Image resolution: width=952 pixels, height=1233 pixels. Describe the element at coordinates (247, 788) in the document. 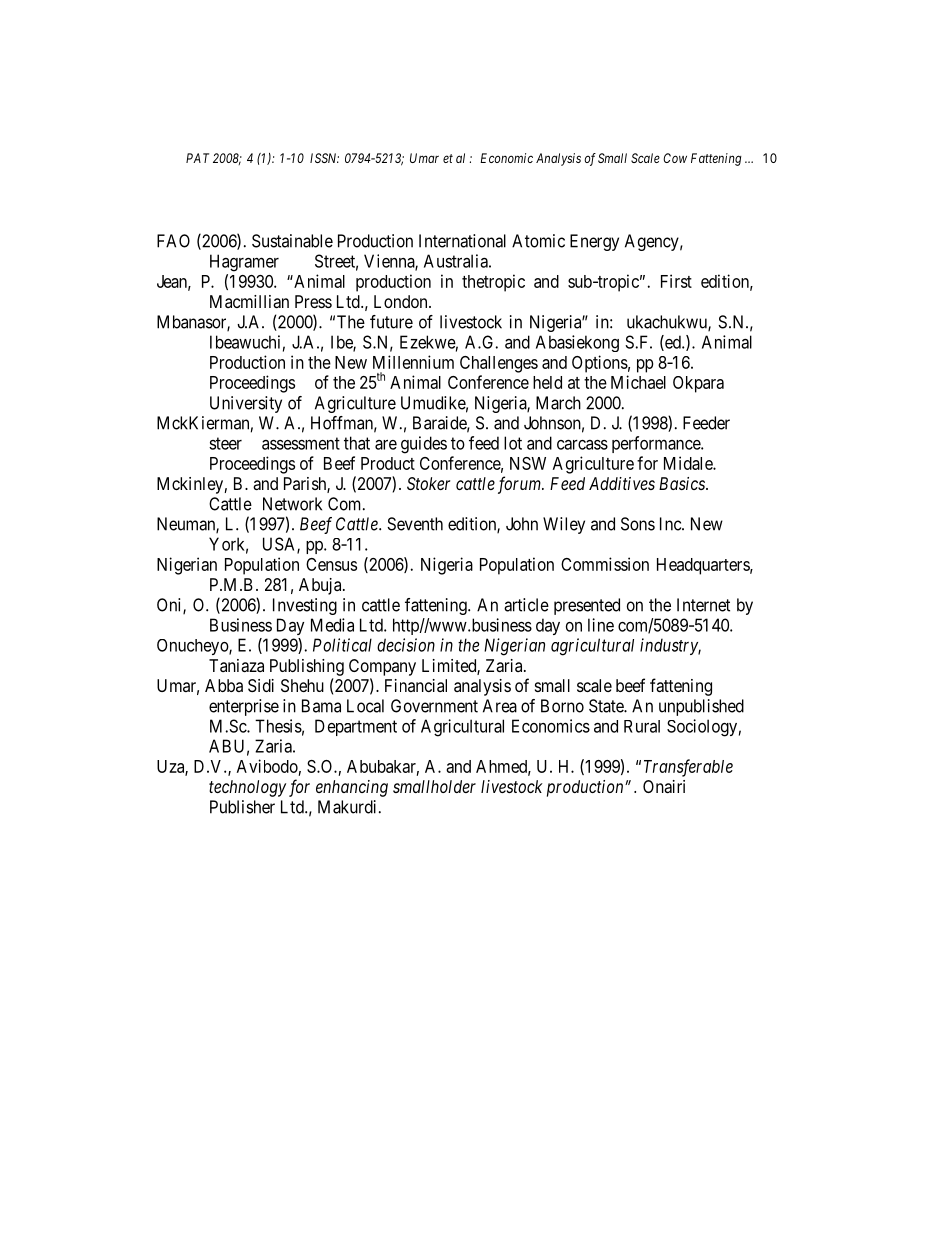

I see `technology` at that location.
